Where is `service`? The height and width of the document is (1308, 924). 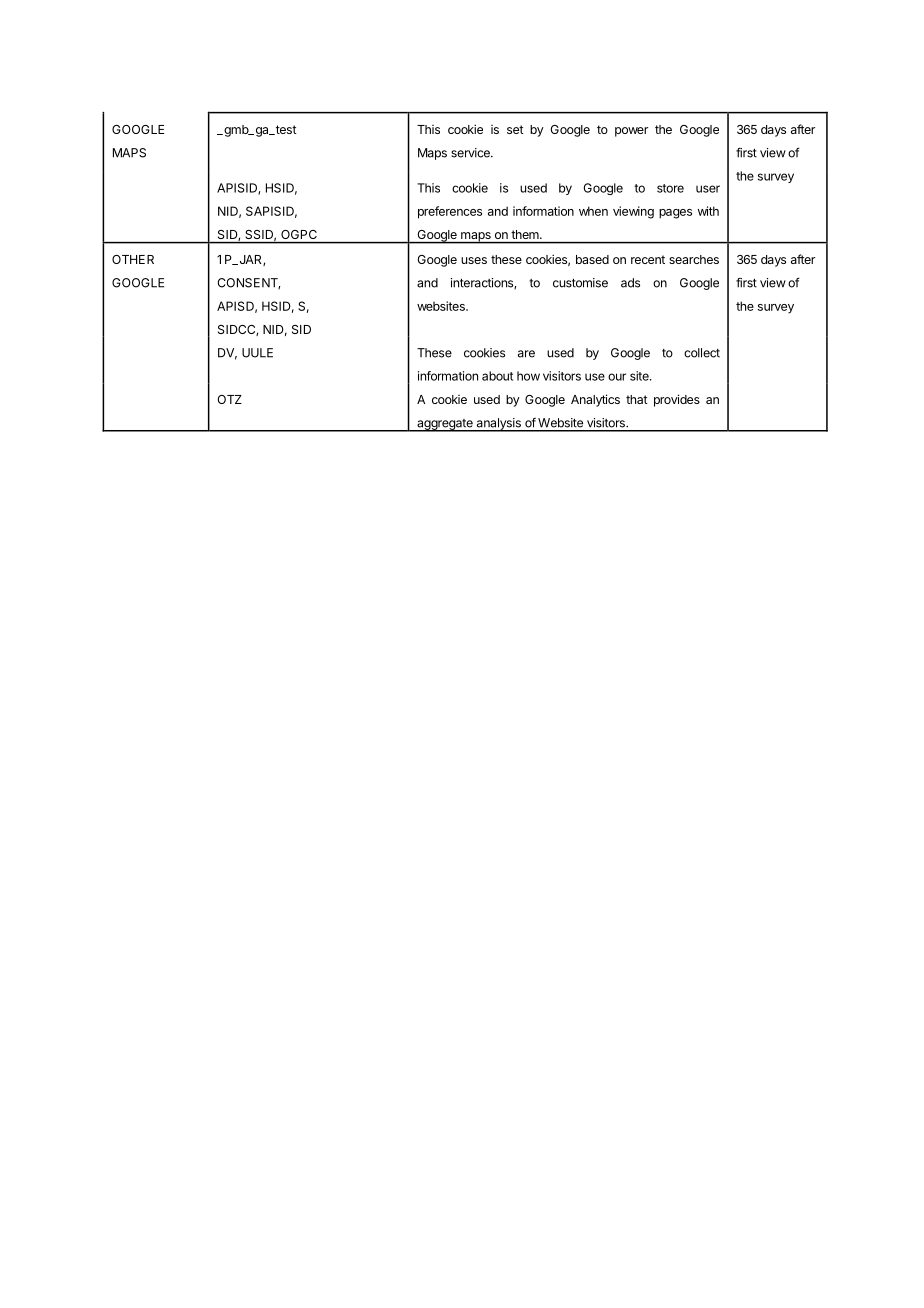 service is located at coordinates (471, 153).
